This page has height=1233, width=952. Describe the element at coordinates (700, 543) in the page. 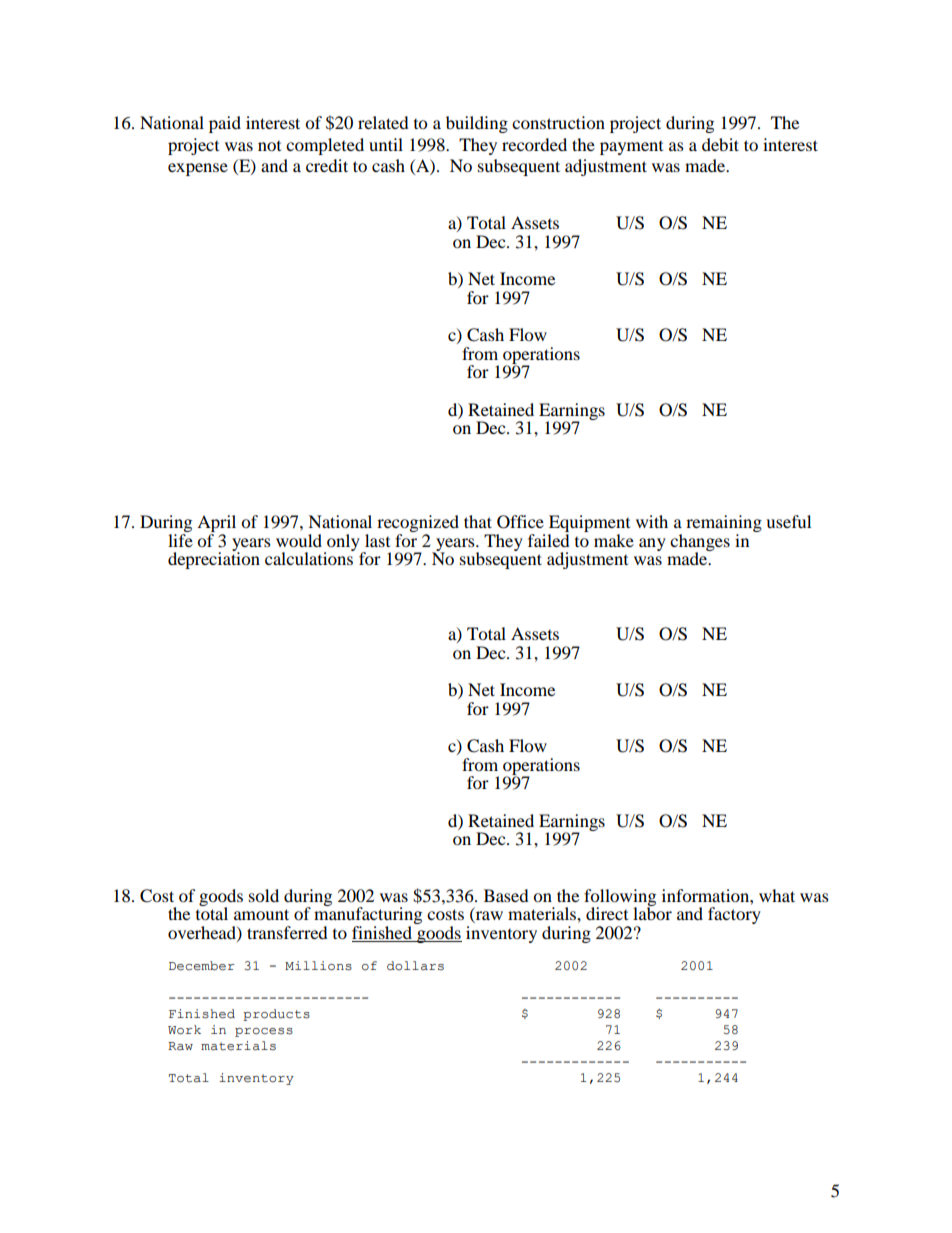

I see `changes` at that location.
